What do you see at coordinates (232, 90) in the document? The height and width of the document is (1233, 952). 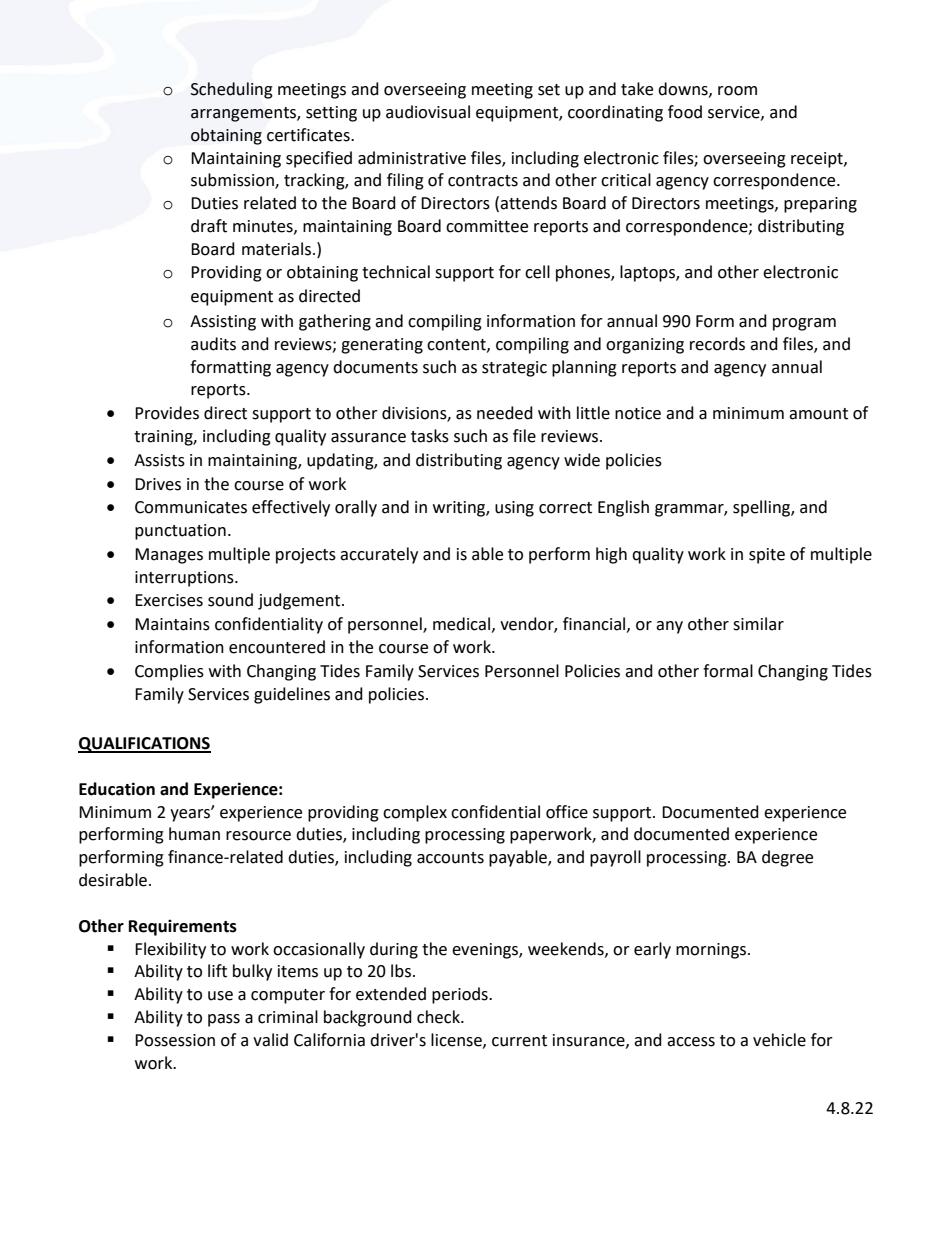 I see `Scheduling` at bounding box center [232, 90].
